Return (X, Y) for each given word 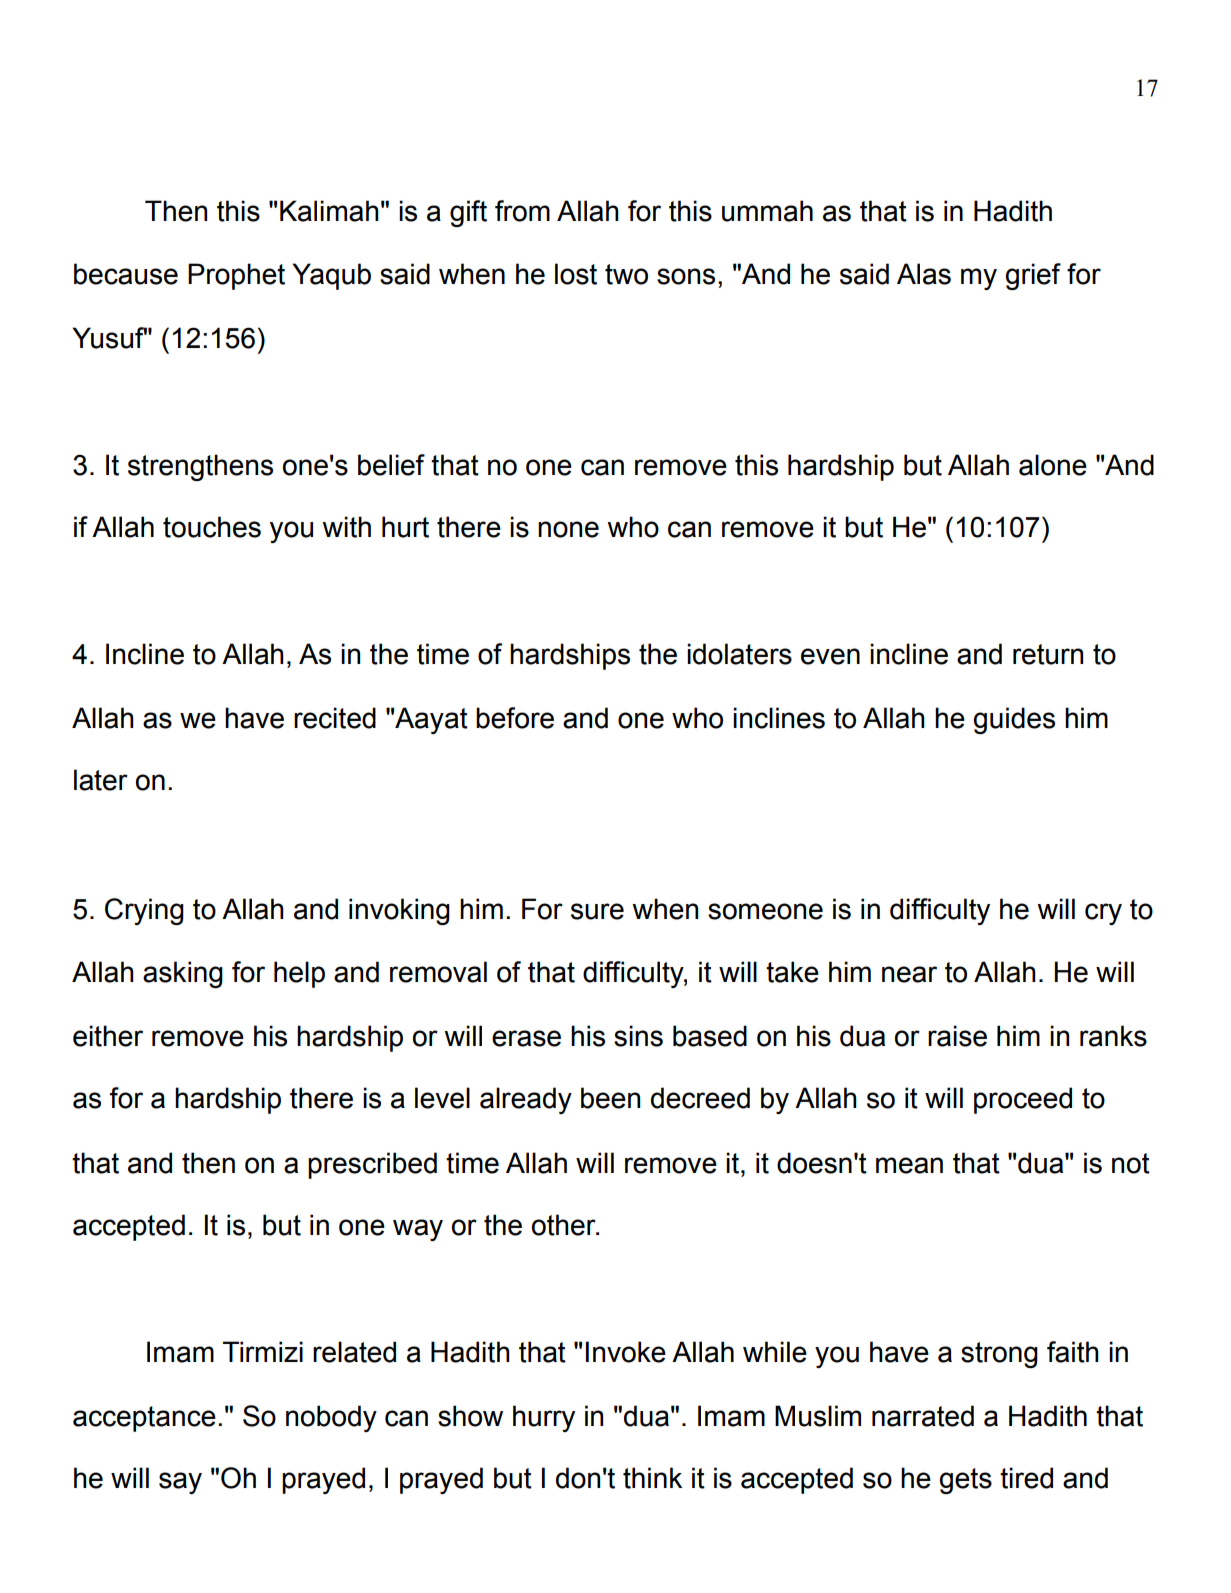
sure (597, 911)
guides (1014, 720)
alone (1053, 465)
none (568, 529)
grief (1033, 276)
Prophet (236, 276)
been (610, 1098)
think (652, 1478)
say (180, 1483)
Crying (144, 911)
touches (212, 527)
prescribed (372, 1165)
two (626, 274)
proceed (1023, 1100)
